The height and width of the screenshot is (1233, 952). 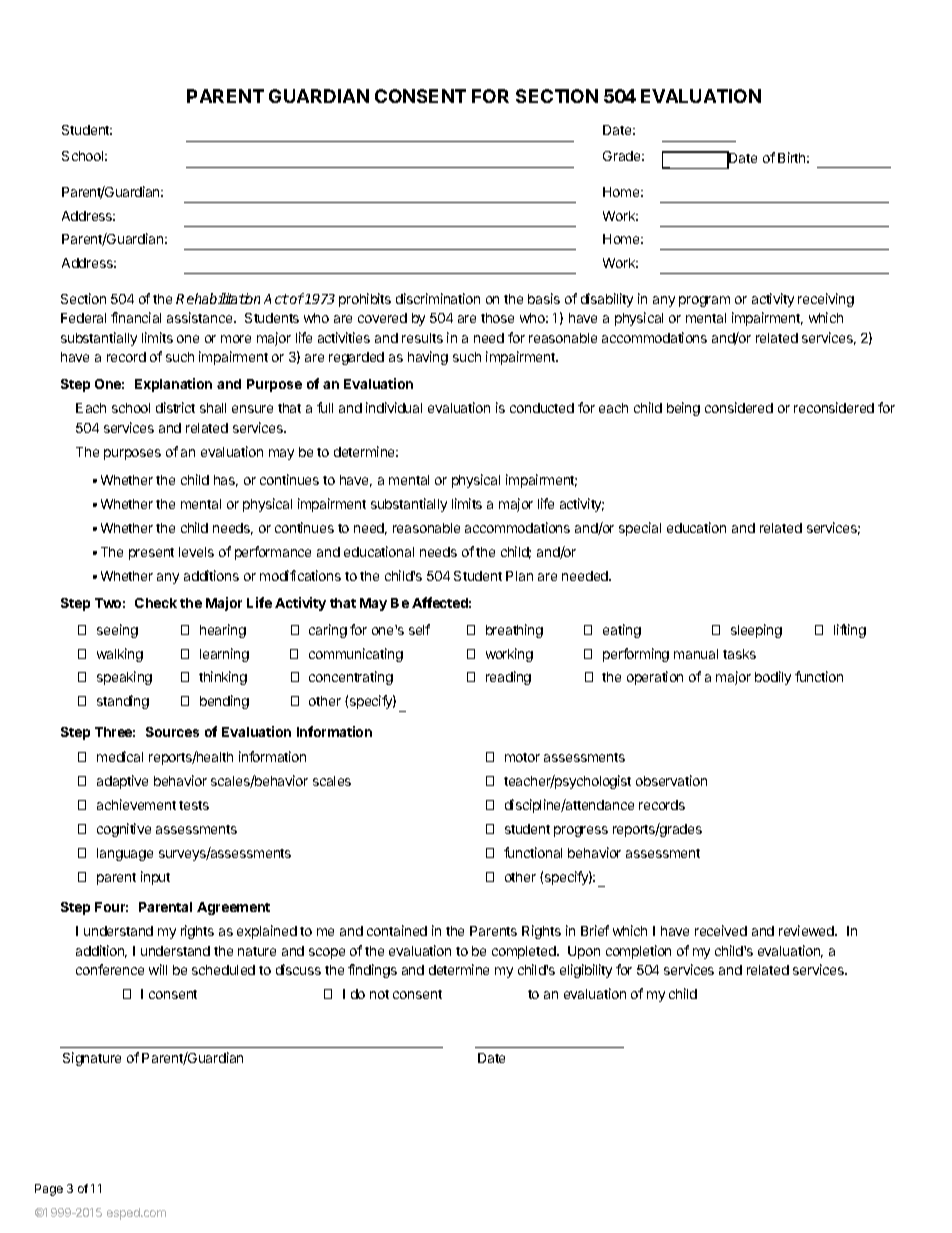 What do you see at coordinates (379, 994) in the screenshot?
I see `not` at bounding box center [379, 994].
